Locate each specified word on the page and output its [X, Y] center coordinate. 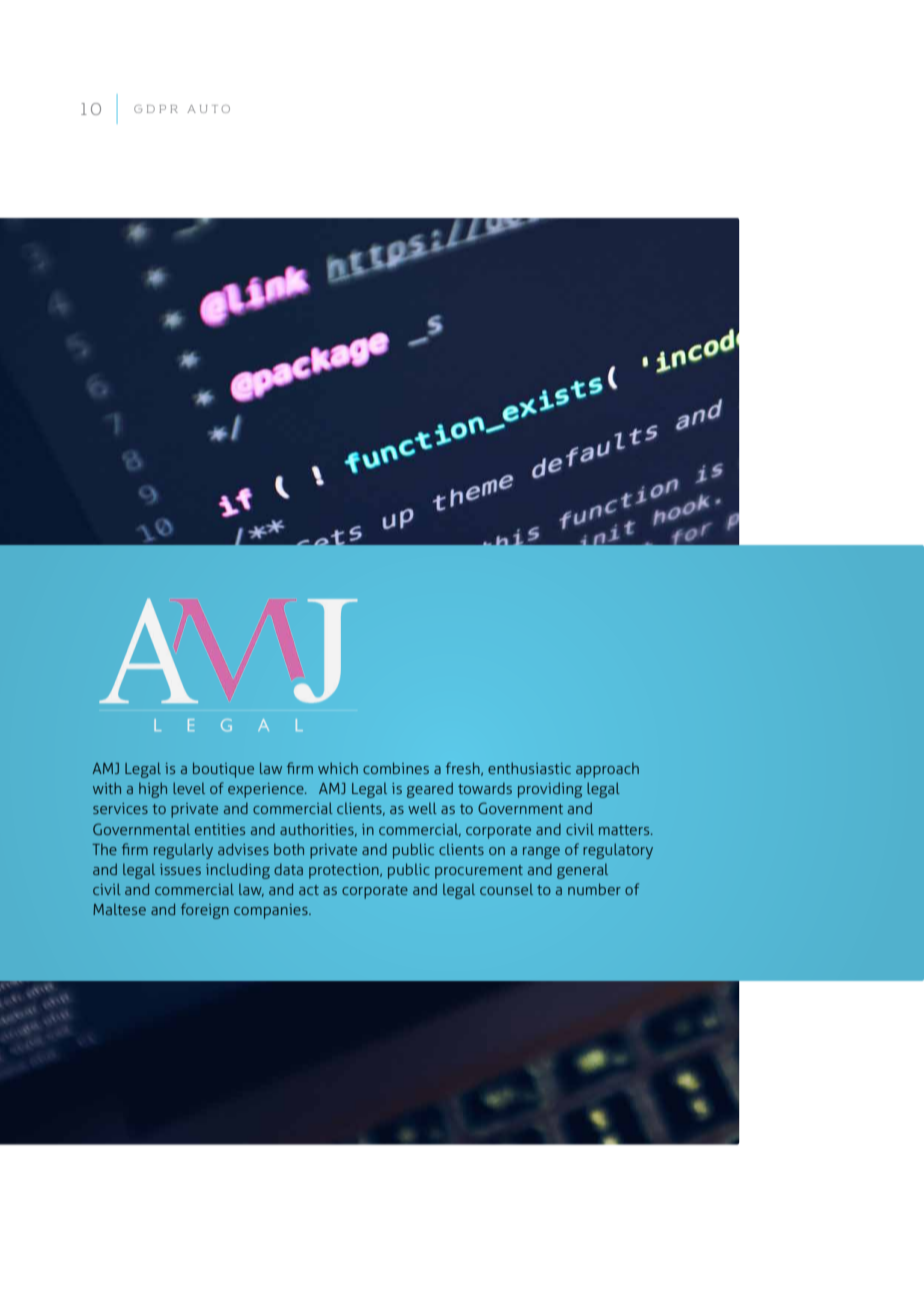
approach [607, 770]
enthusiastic [529, 768]
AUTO [208, 109]
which [338, 768]
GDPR [156, 109]
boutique [223, 770]
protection [345, 871]
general [582, 871]
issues [180, 869]
